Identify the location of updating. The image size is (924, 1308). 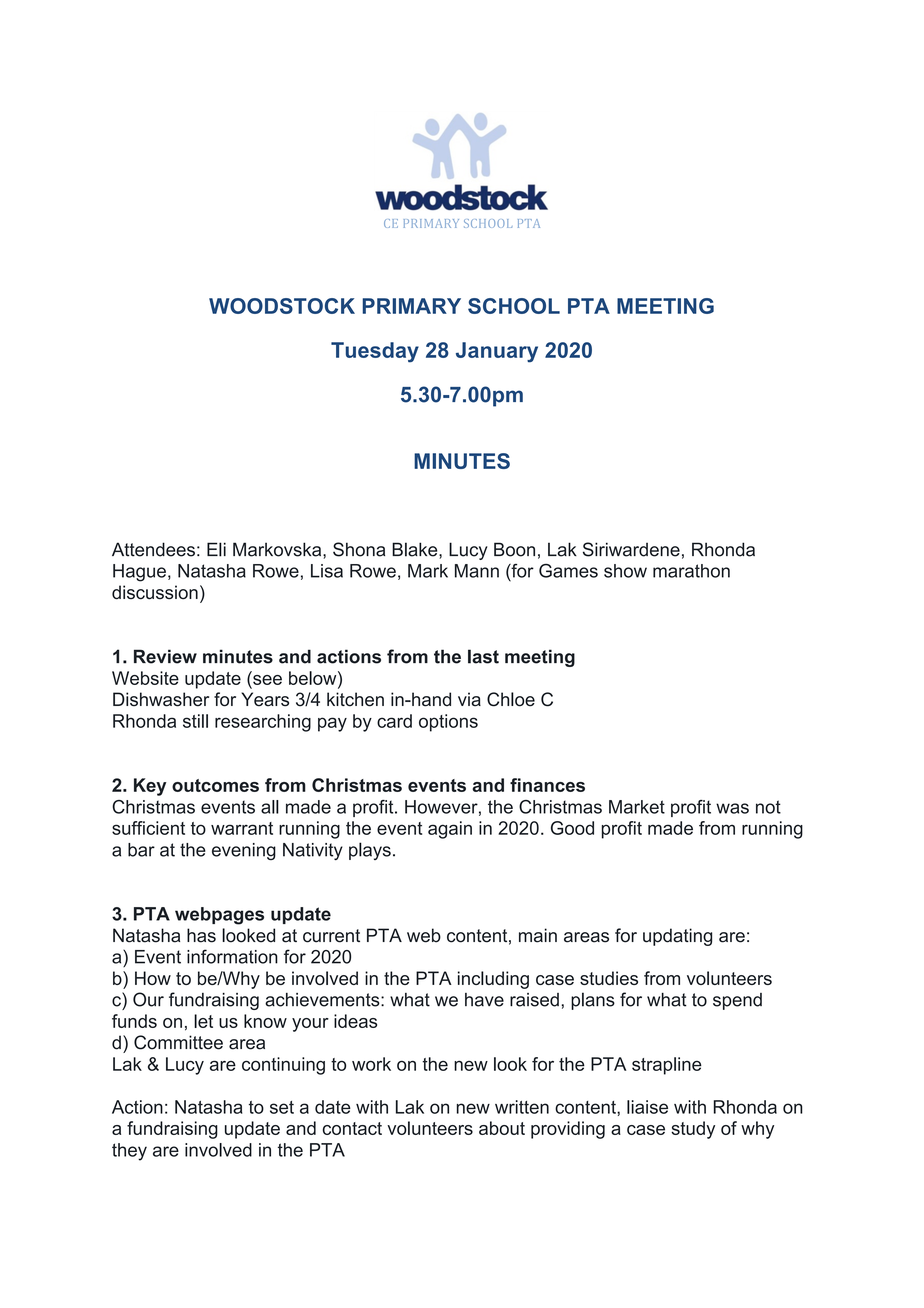
(677, 937).
